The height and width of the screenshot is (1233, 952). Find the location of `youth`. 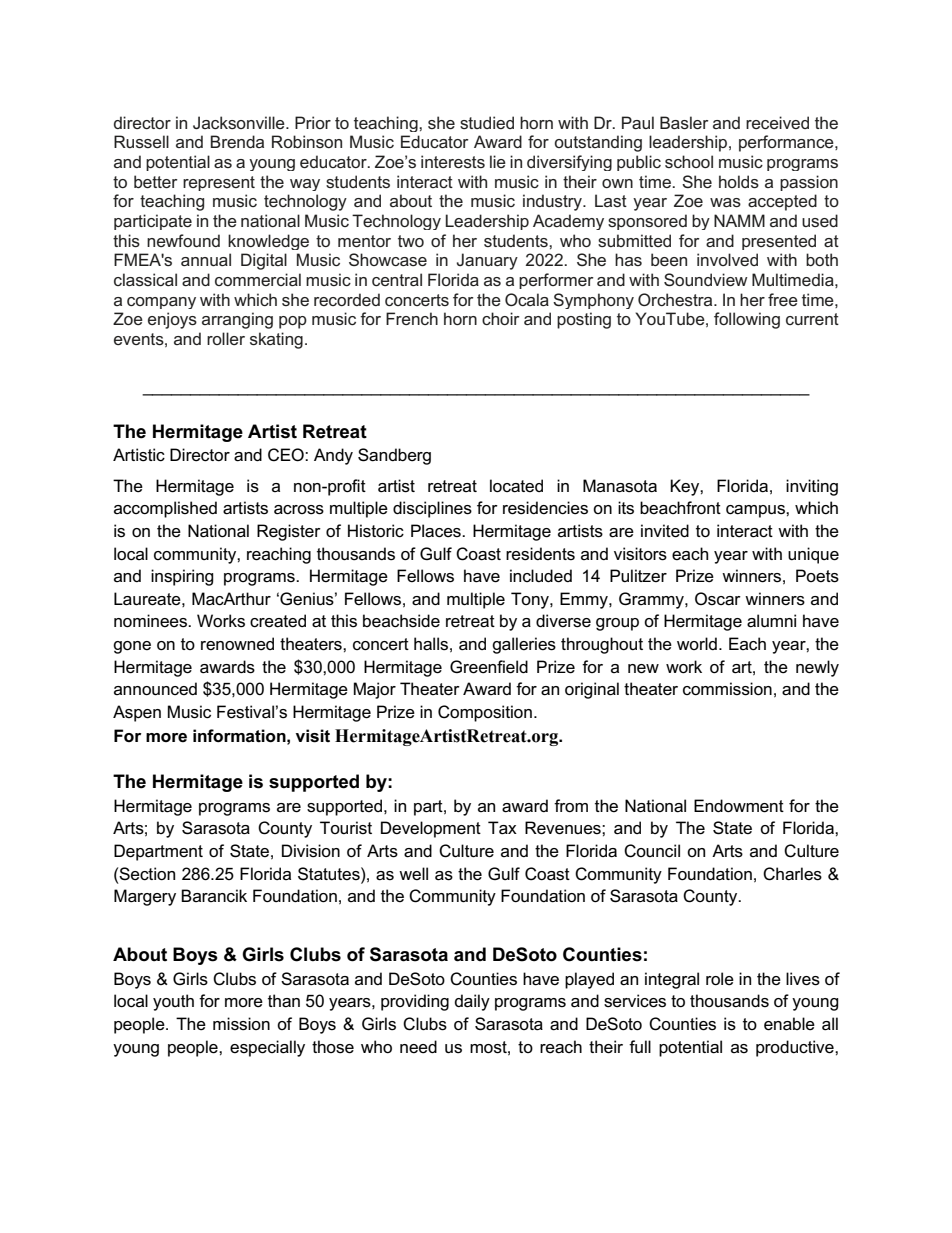

youth is located at coordinates (173, 1002).
